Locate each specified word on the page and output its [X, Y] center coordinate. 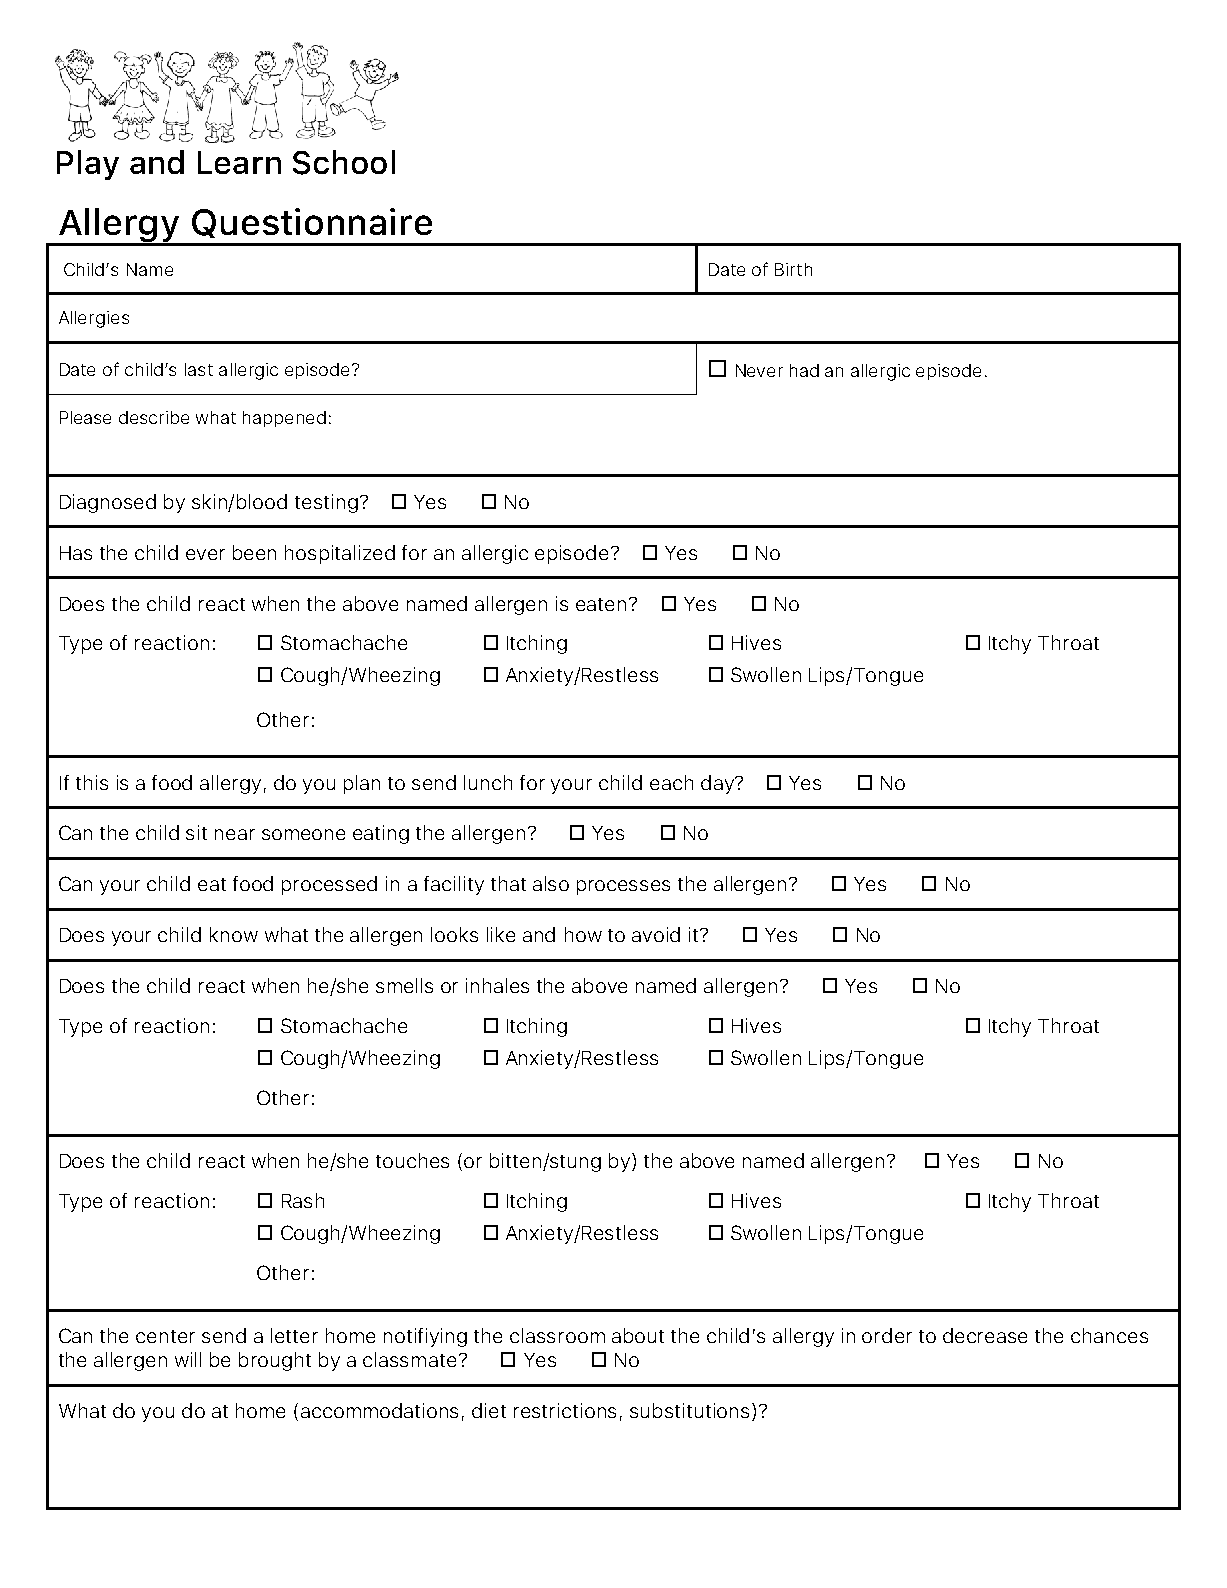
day [718, 784]
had [804, 370]
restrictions [565, 1410]
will [188, 1359]
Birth [793, 269]
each [671, 782]
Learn [239, 162]
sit [196, 832]
